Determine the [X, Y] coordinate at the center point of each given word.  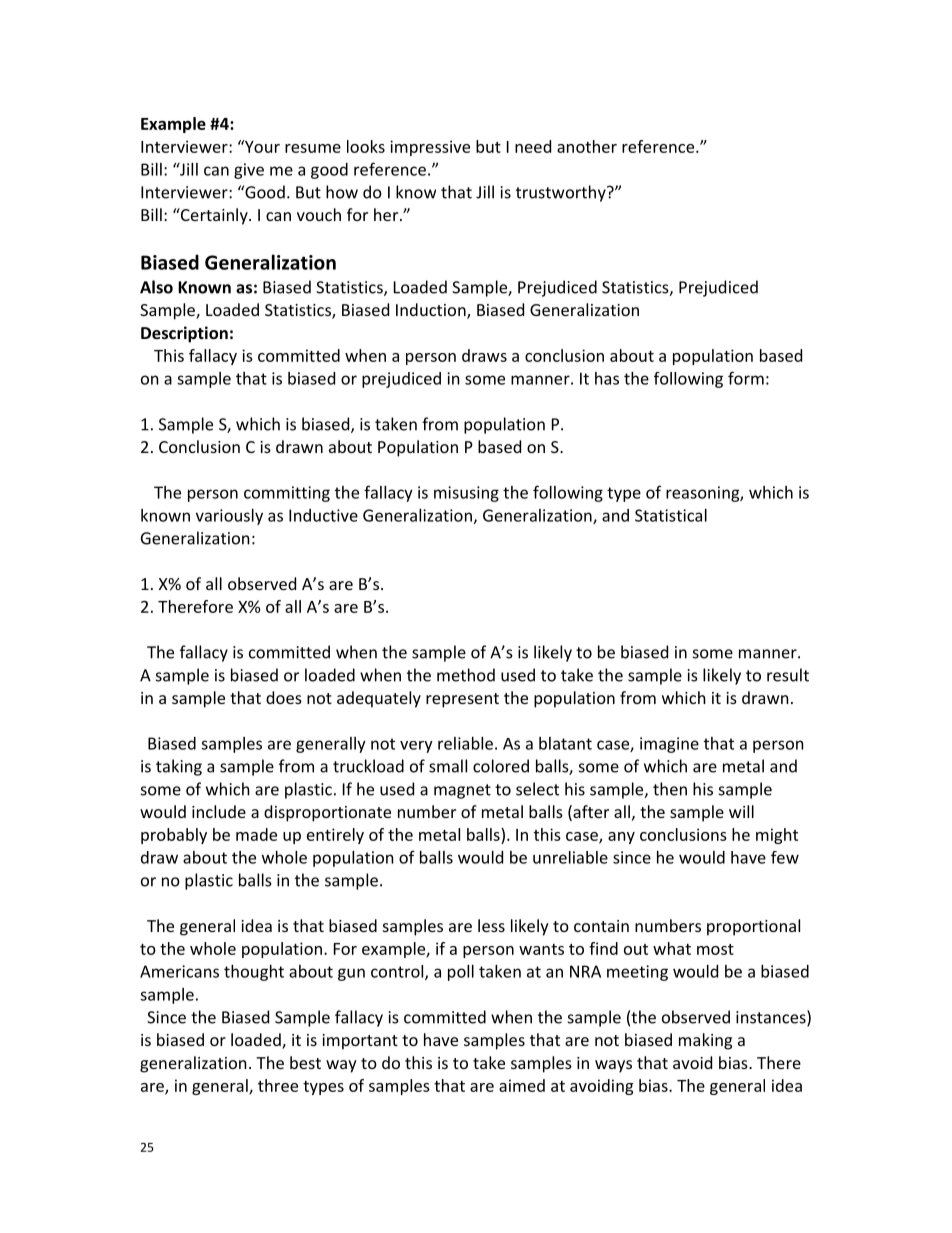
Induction [432, 311]
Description [184, 334]
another [587, 146]
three [278, 1085]
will [741, 811]
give [249, 171]
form [746, 378]
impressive [430, 148]
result [788, 675]
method [466, 675]
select [537, 789]
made [256, 834]
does [284, 697]
